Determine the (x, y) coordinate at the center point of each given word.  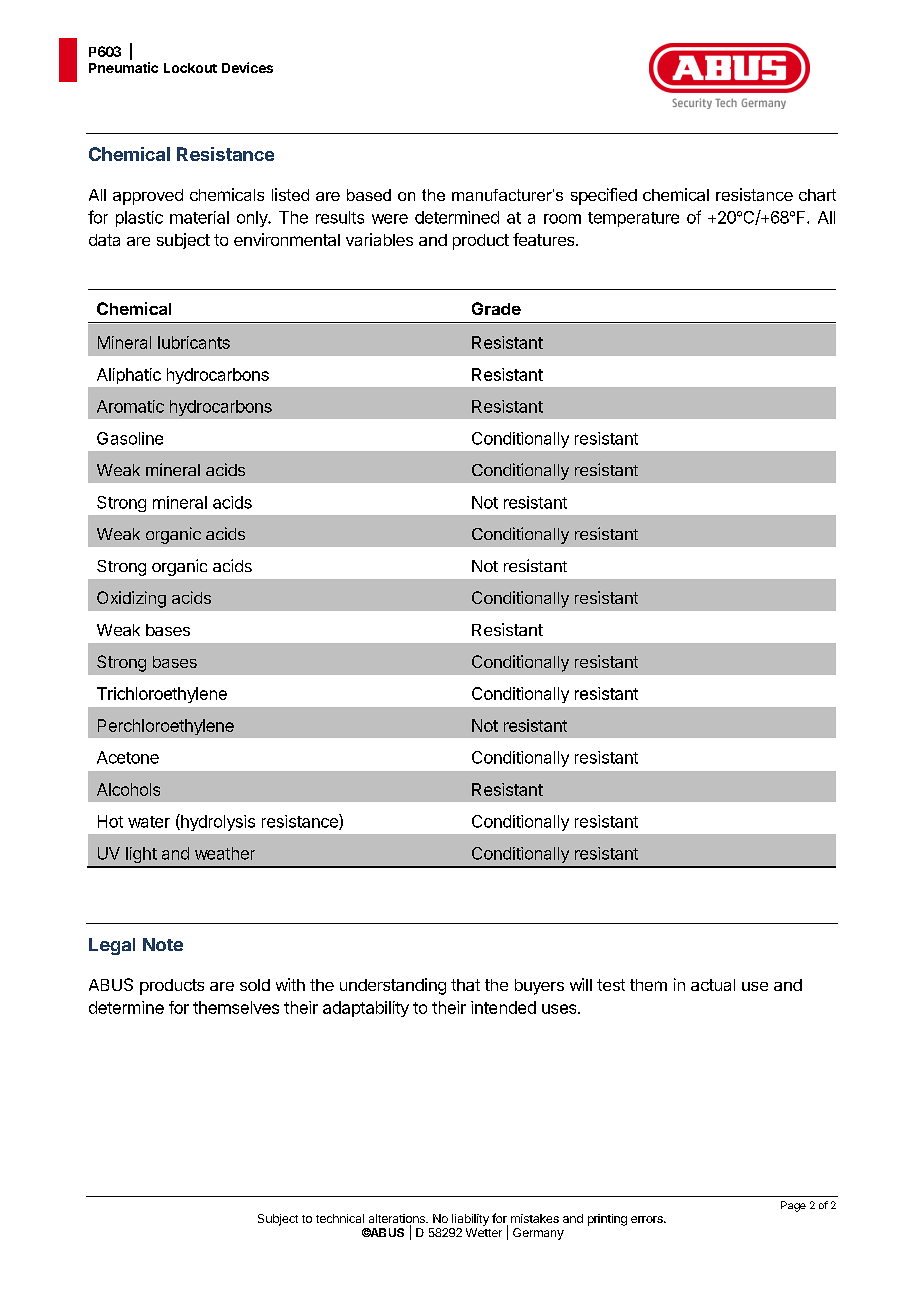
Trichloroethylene (162, 695)
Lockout (190, 68)
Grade (496, 308)
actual (713, 985)
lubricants (194, 342)
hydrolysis (217, 822)
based (369, 195)
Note (163, 944)
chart (817, 195)
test (611, 985)
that (465, 985)
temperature (633, 219)
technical (340, 1218)
